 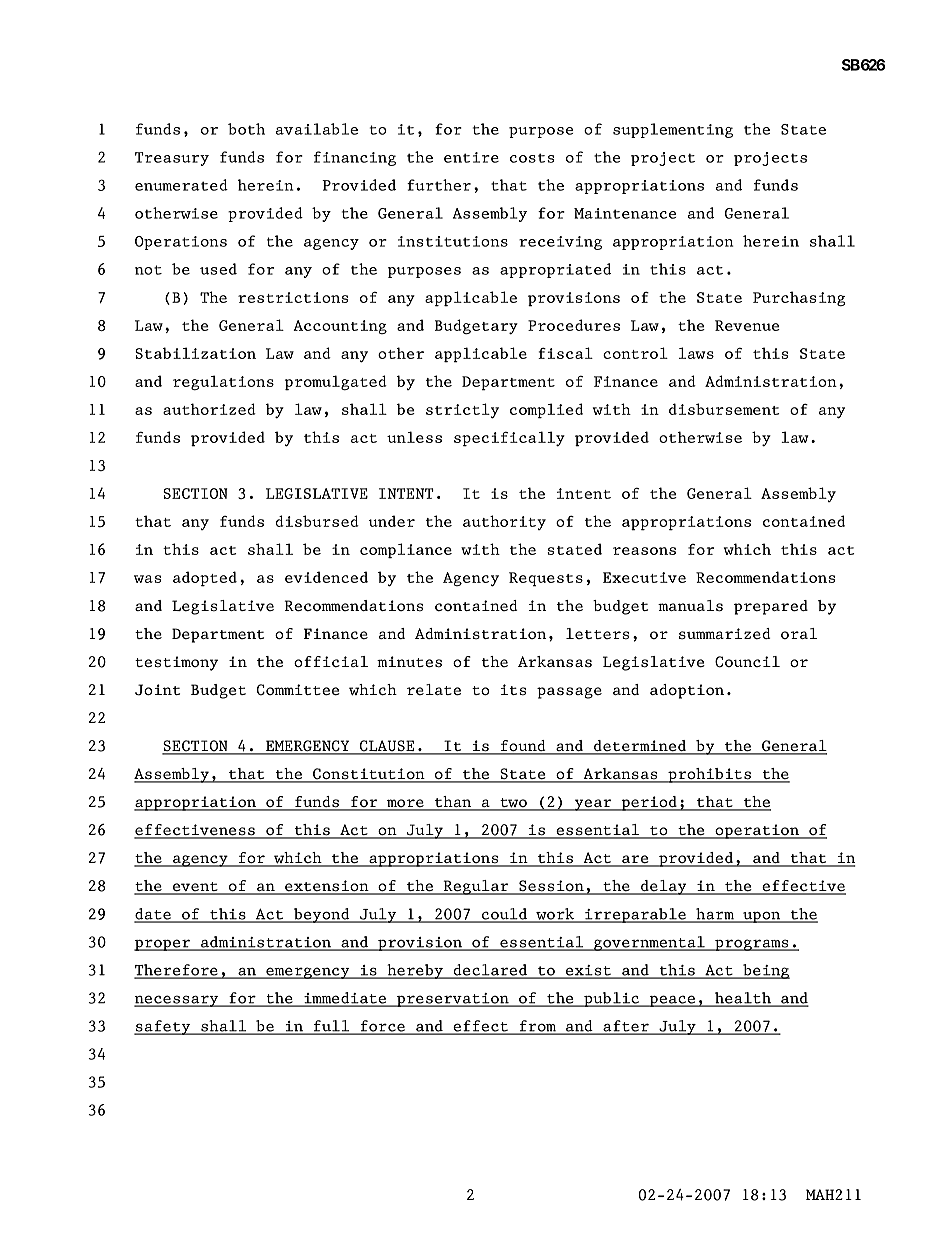 What do you see at coordinates (673, 130) in the document?
I see `supplementing` at bounding box center [673, 130].
